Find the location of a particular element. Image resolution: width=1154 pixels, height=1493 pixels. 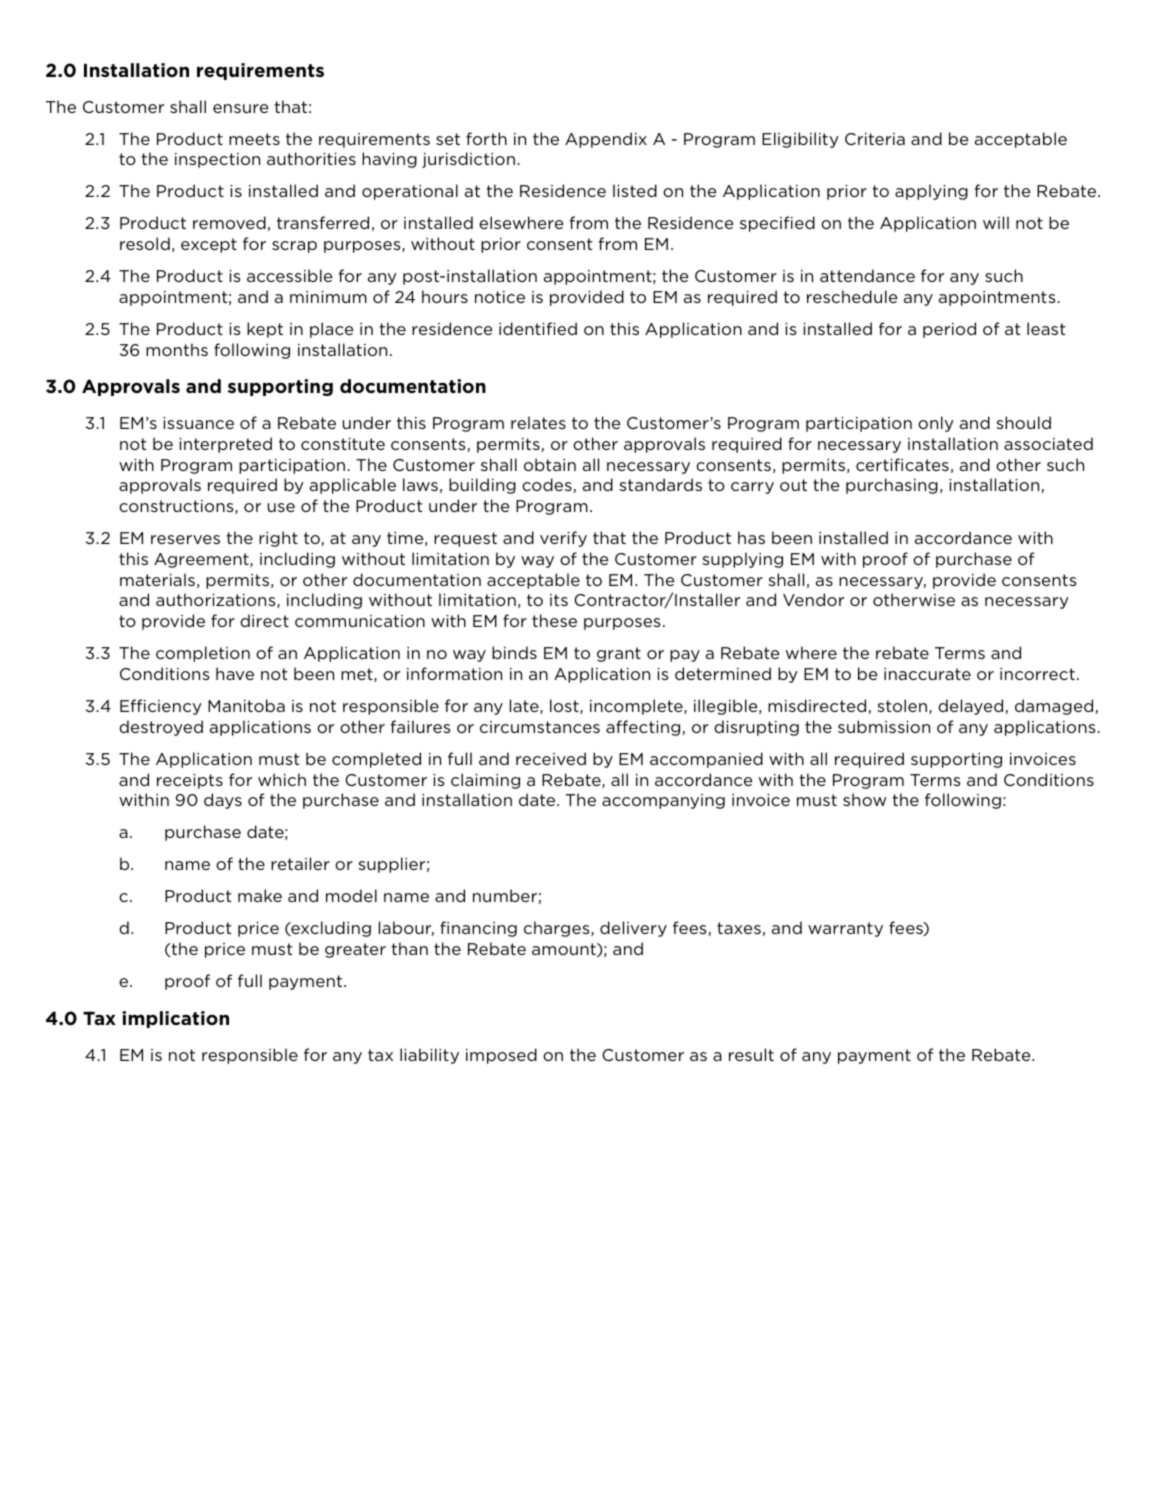

Vendor is located at coordinates (813, 599).
